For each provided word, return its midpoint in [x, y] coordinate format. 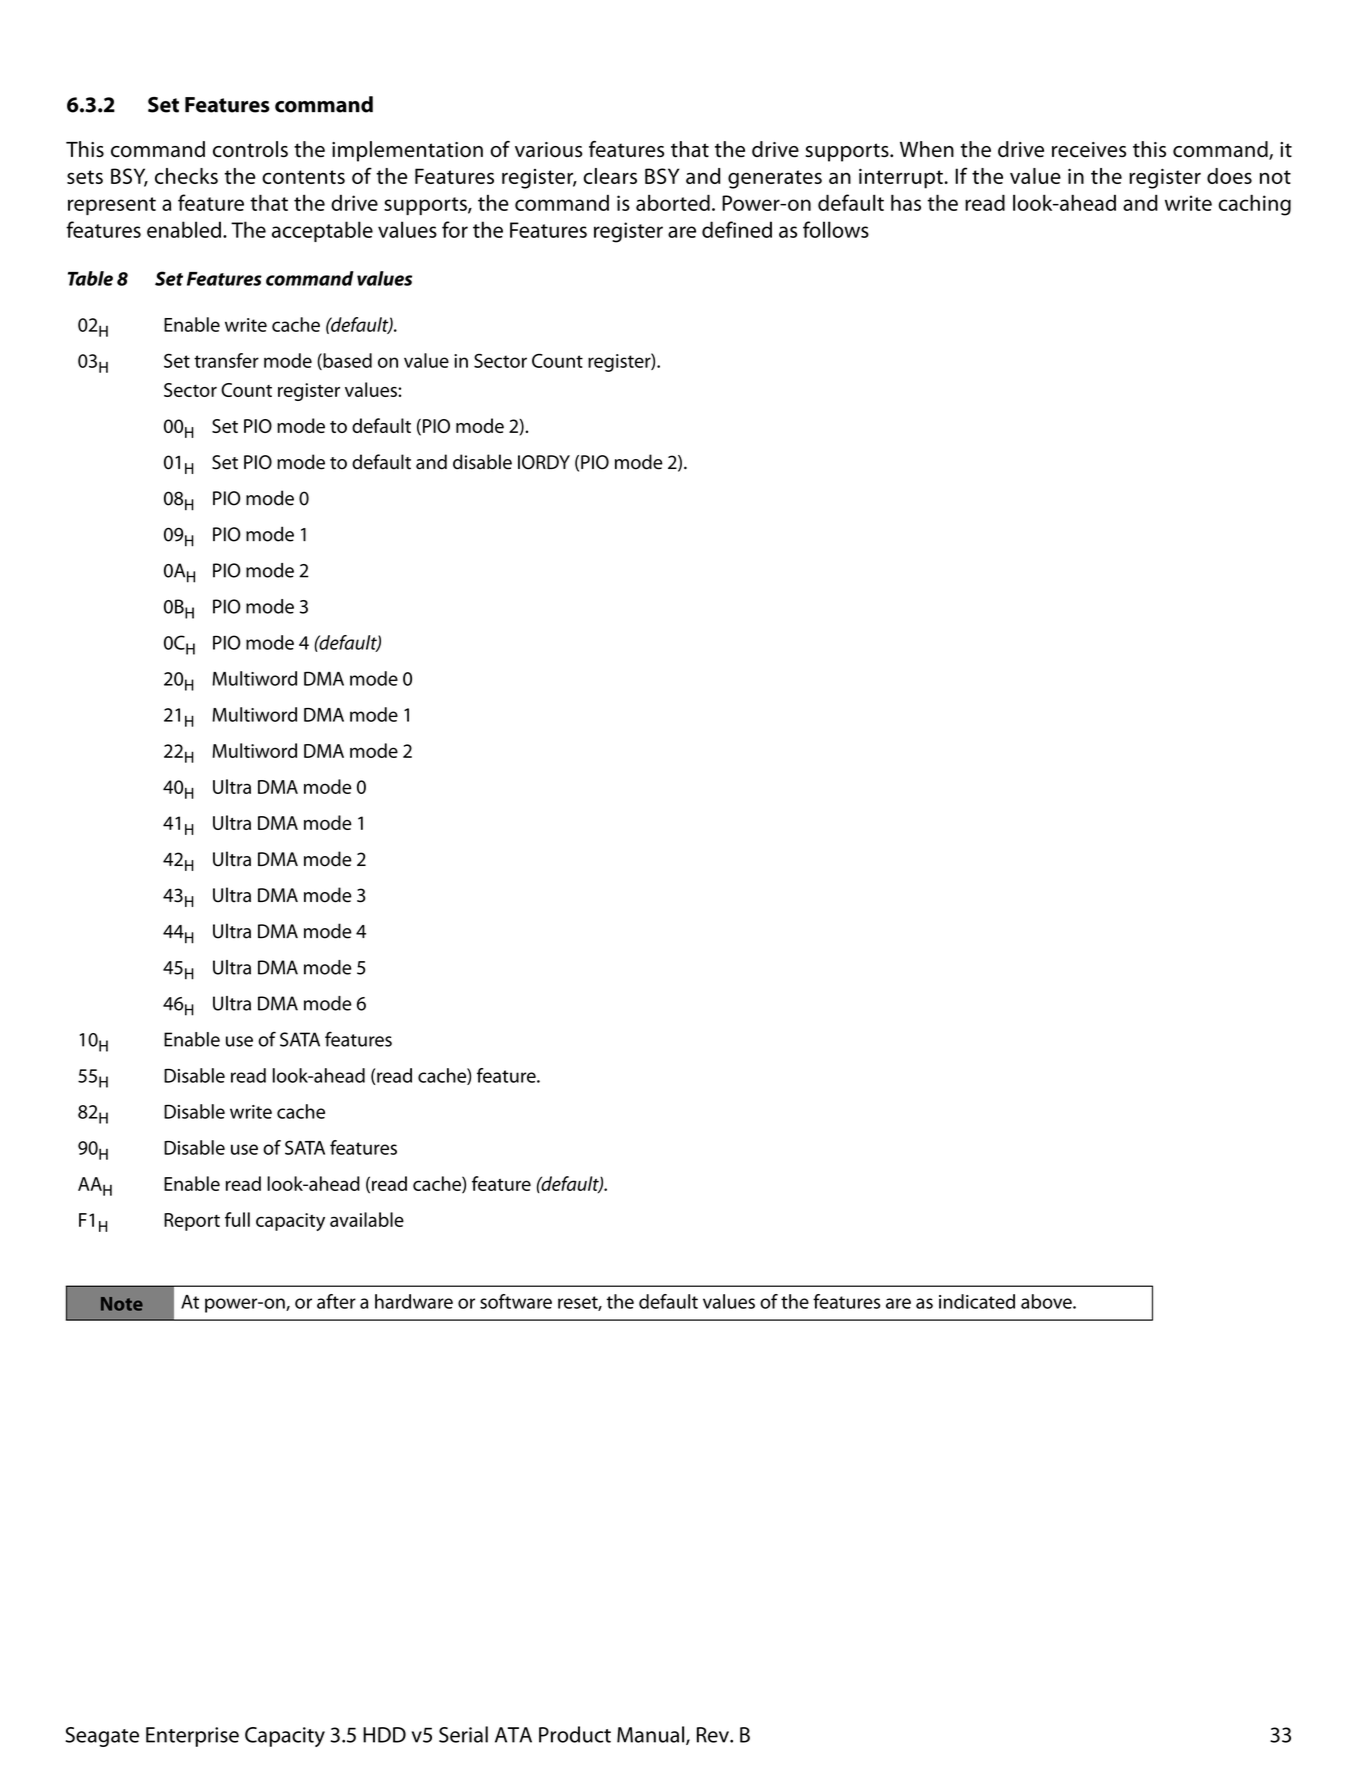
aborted [673, 202]
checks [186, 176]
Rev [714, 1735]
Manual [652, 1735]
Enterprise [192, 1737]
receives [1089, 149]
